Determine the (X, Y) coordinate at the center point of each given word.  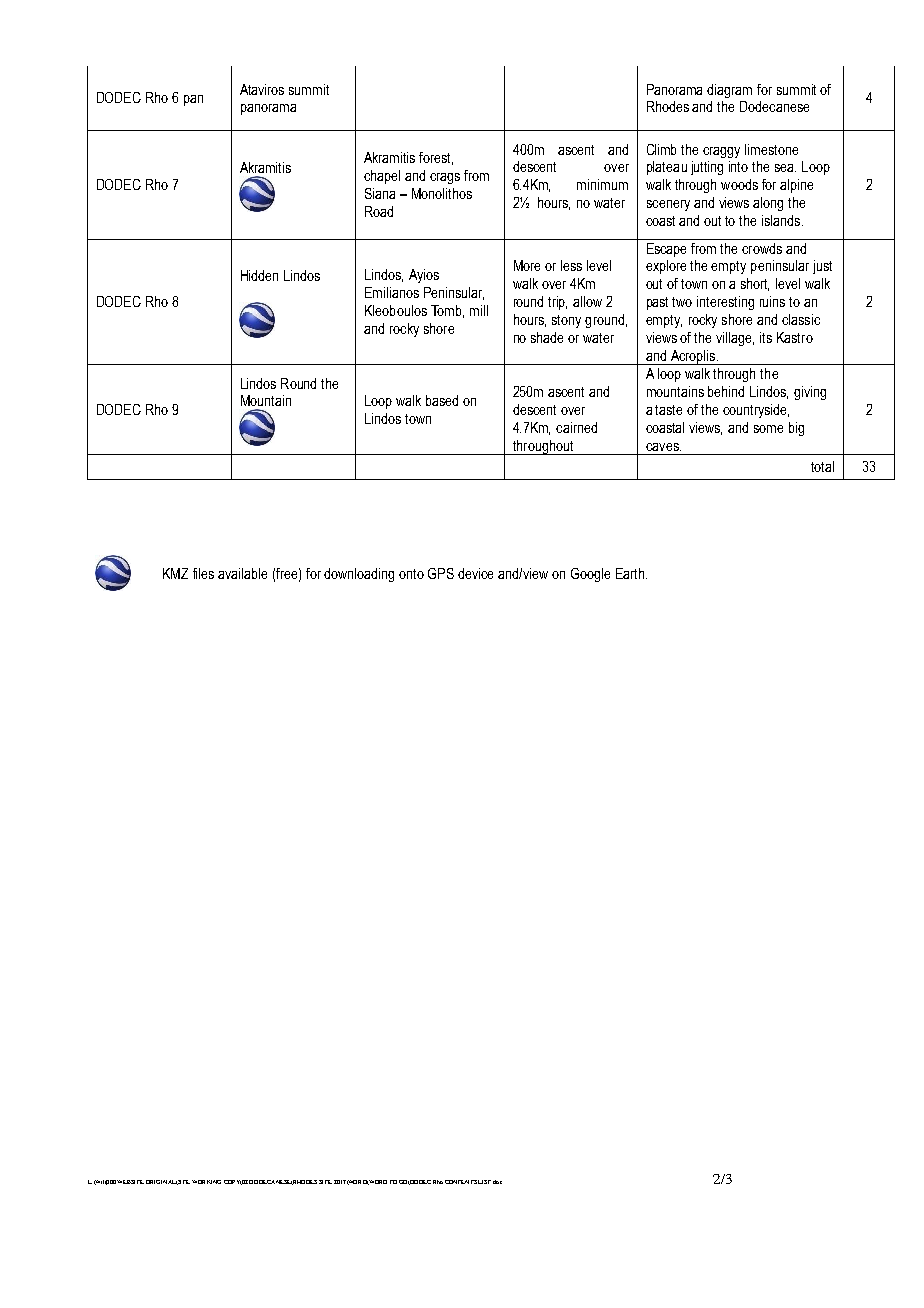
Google (590, 575)
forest (436, 158)
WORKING (206, 1182)
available (242, 573)
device (475, 573)
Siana (380, 193)
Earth (631, 573)
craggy (721, 152)
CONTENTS (461, 1182)
